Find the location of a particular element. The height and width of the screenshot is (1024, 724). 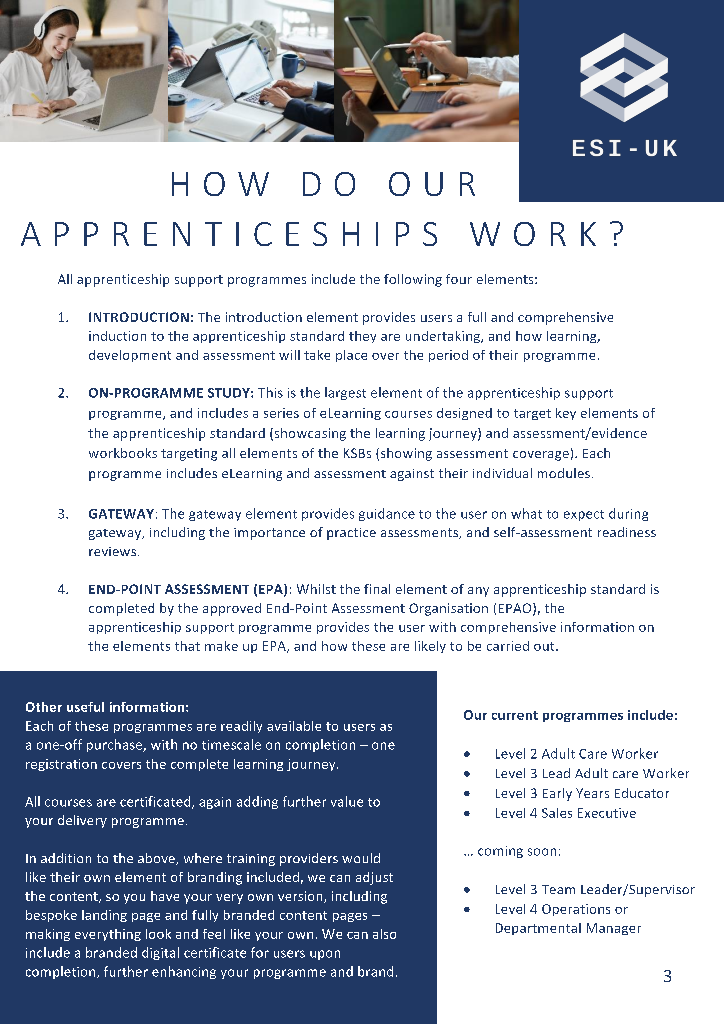

Departmental is located at coordinates (538, 929).
